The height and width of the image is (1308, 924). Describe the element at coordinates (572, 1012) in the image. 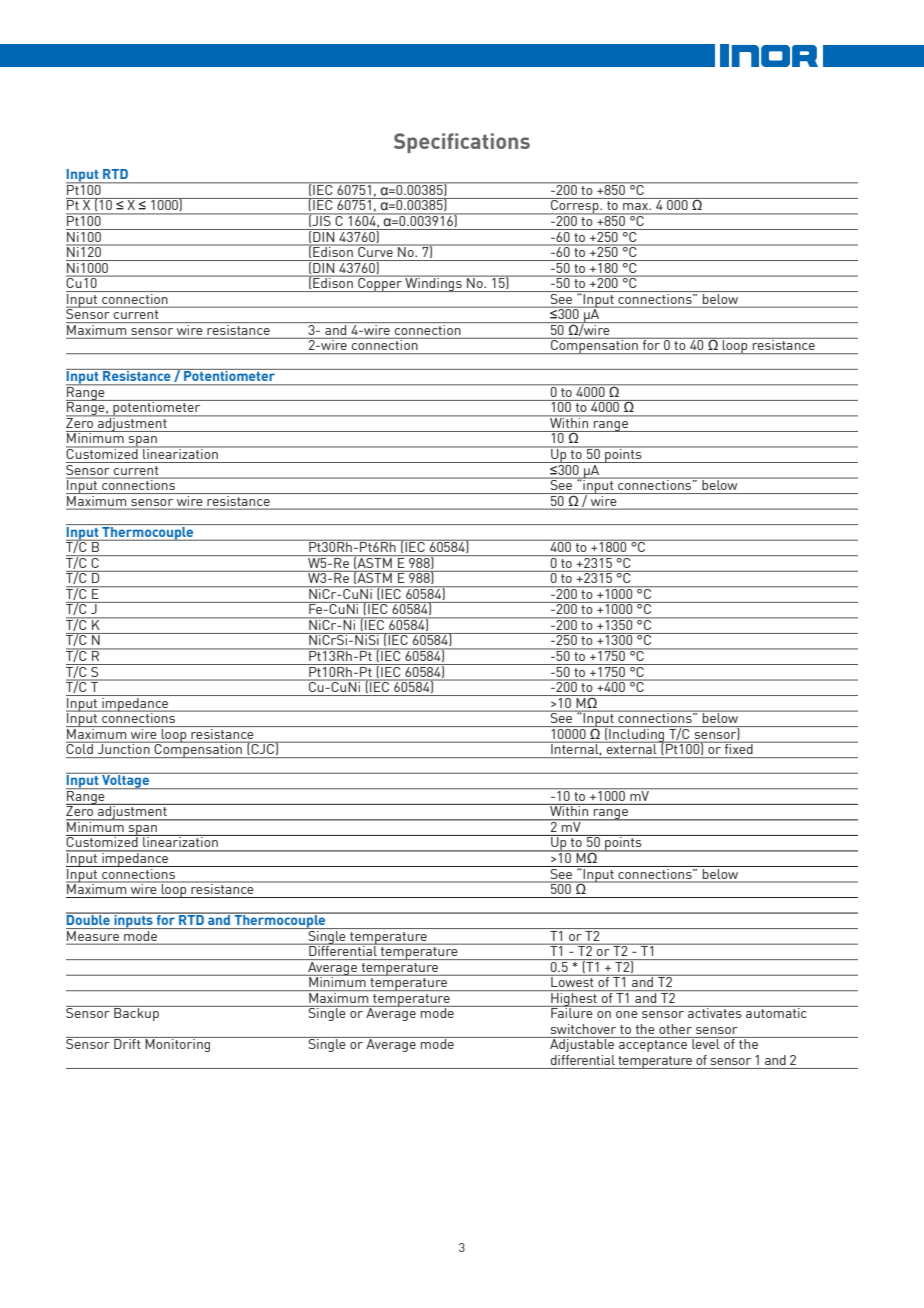

I see `Failure` at that location.
